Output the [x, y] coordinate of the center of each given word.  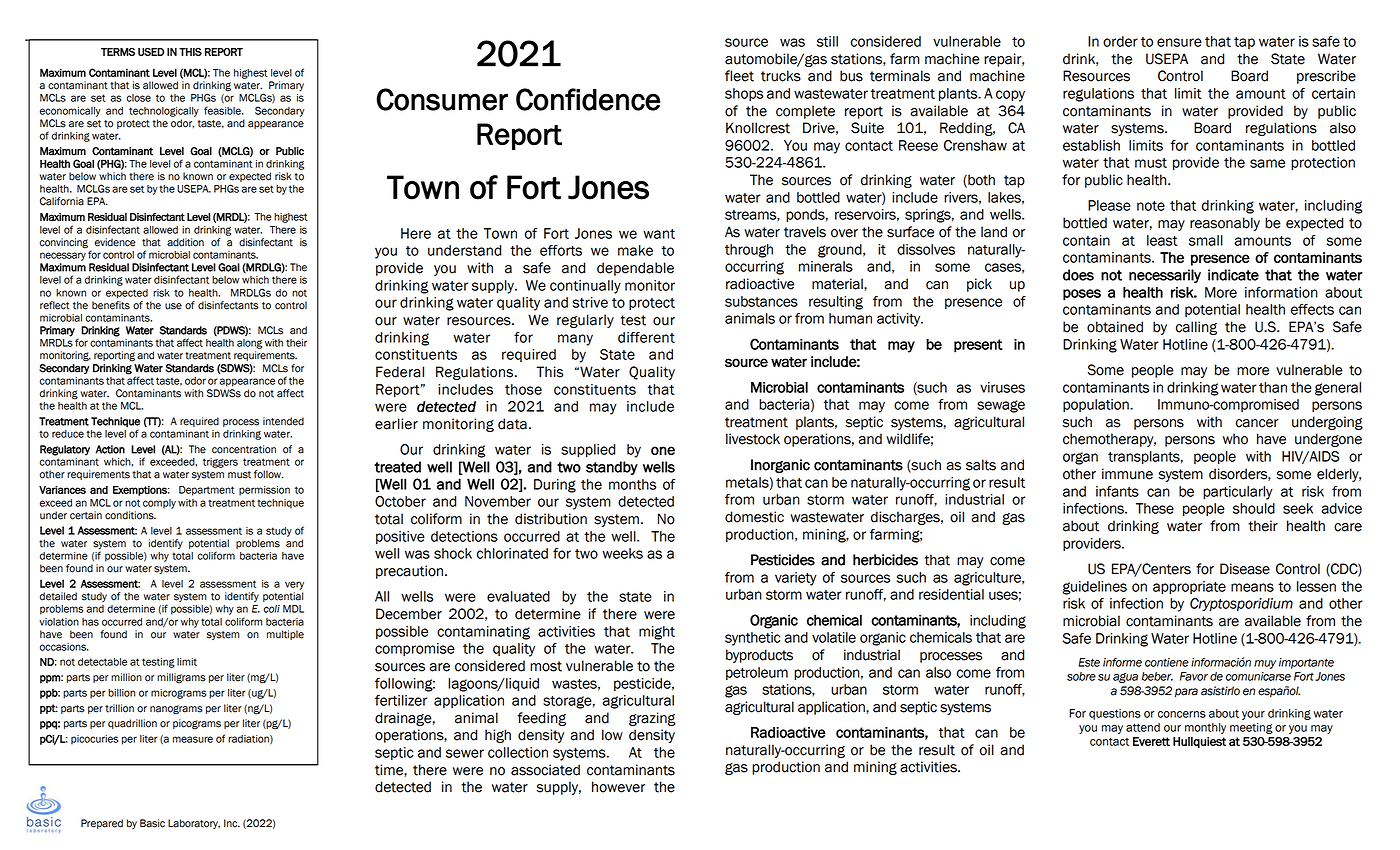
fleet [739, 76]
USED [151, 51]
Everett [1151, 741]
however [618, 787]
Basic [152, 823]
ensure [1179, 42]
